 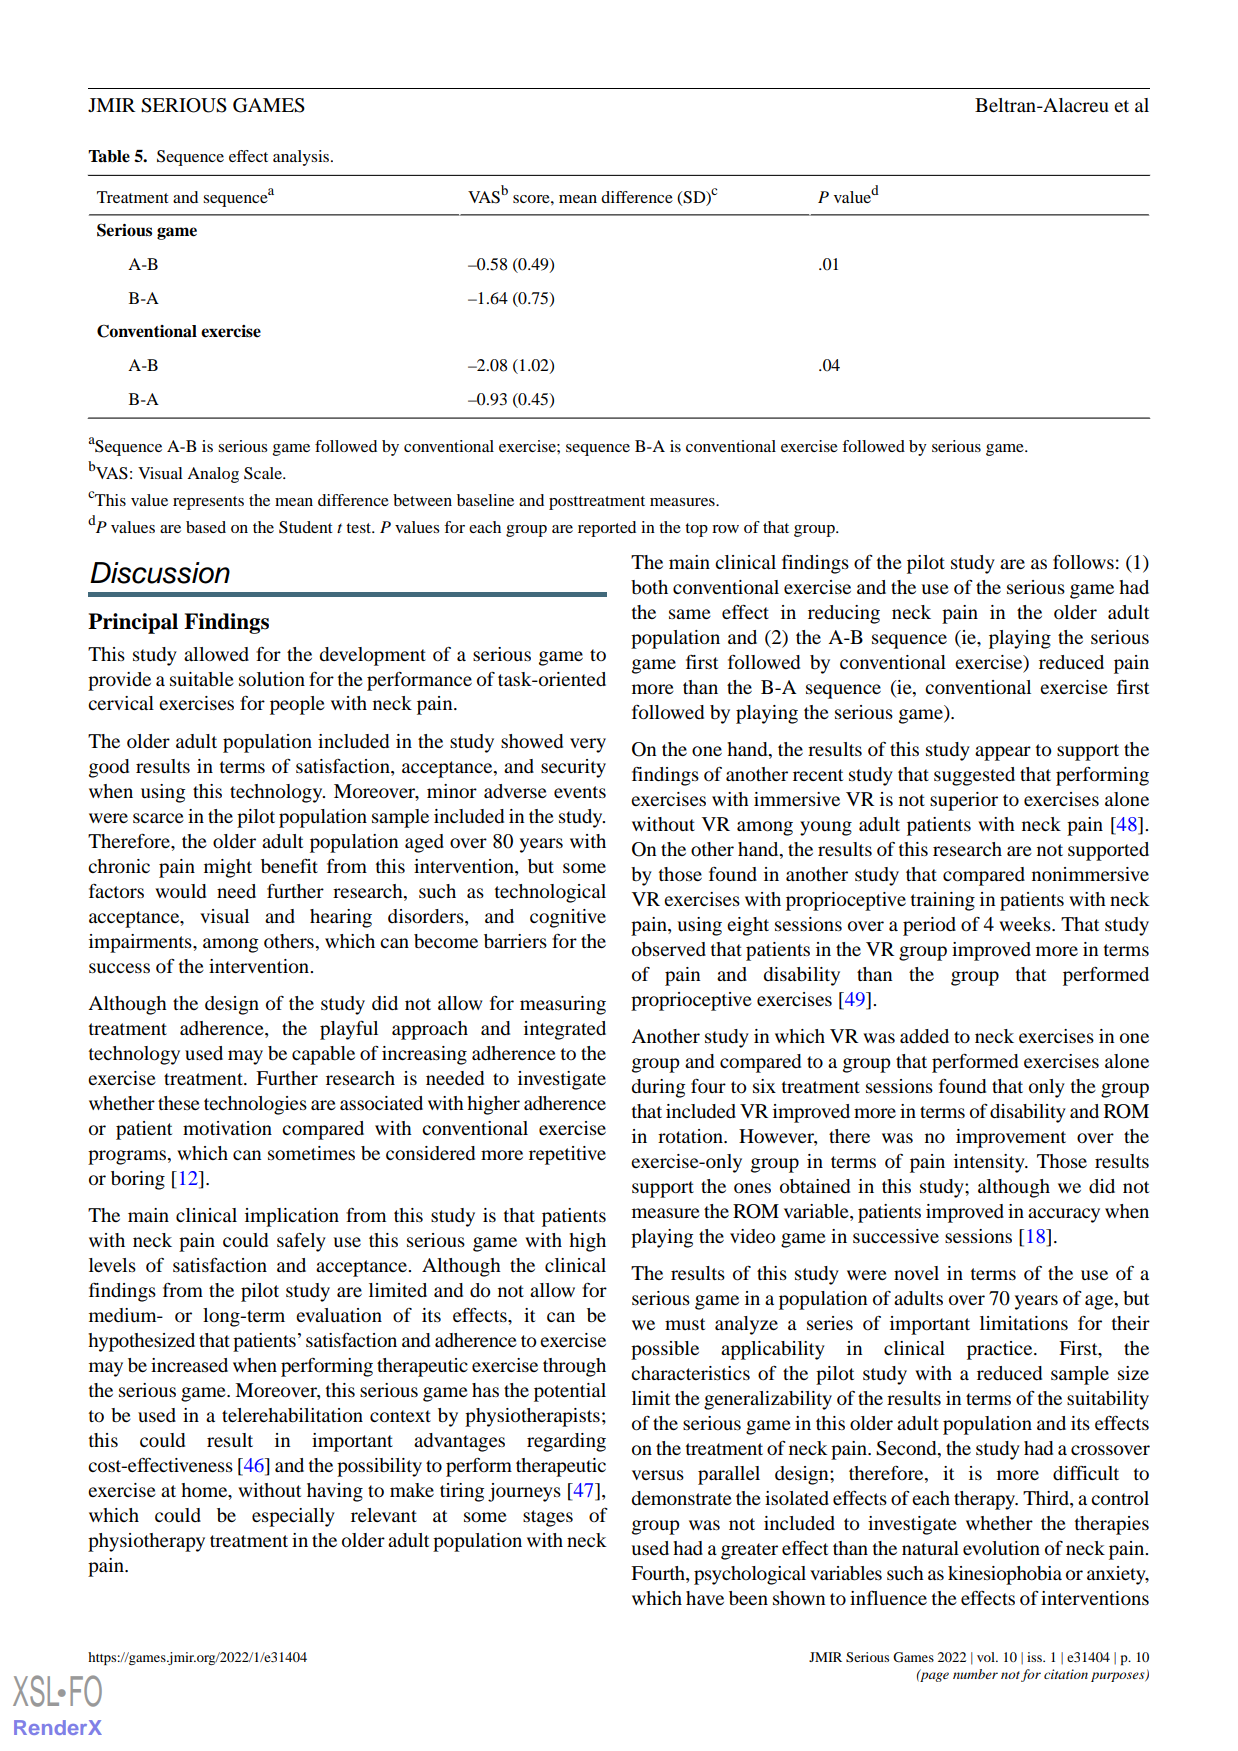 I want to click on cognitive, so click(x=568, y=918).
